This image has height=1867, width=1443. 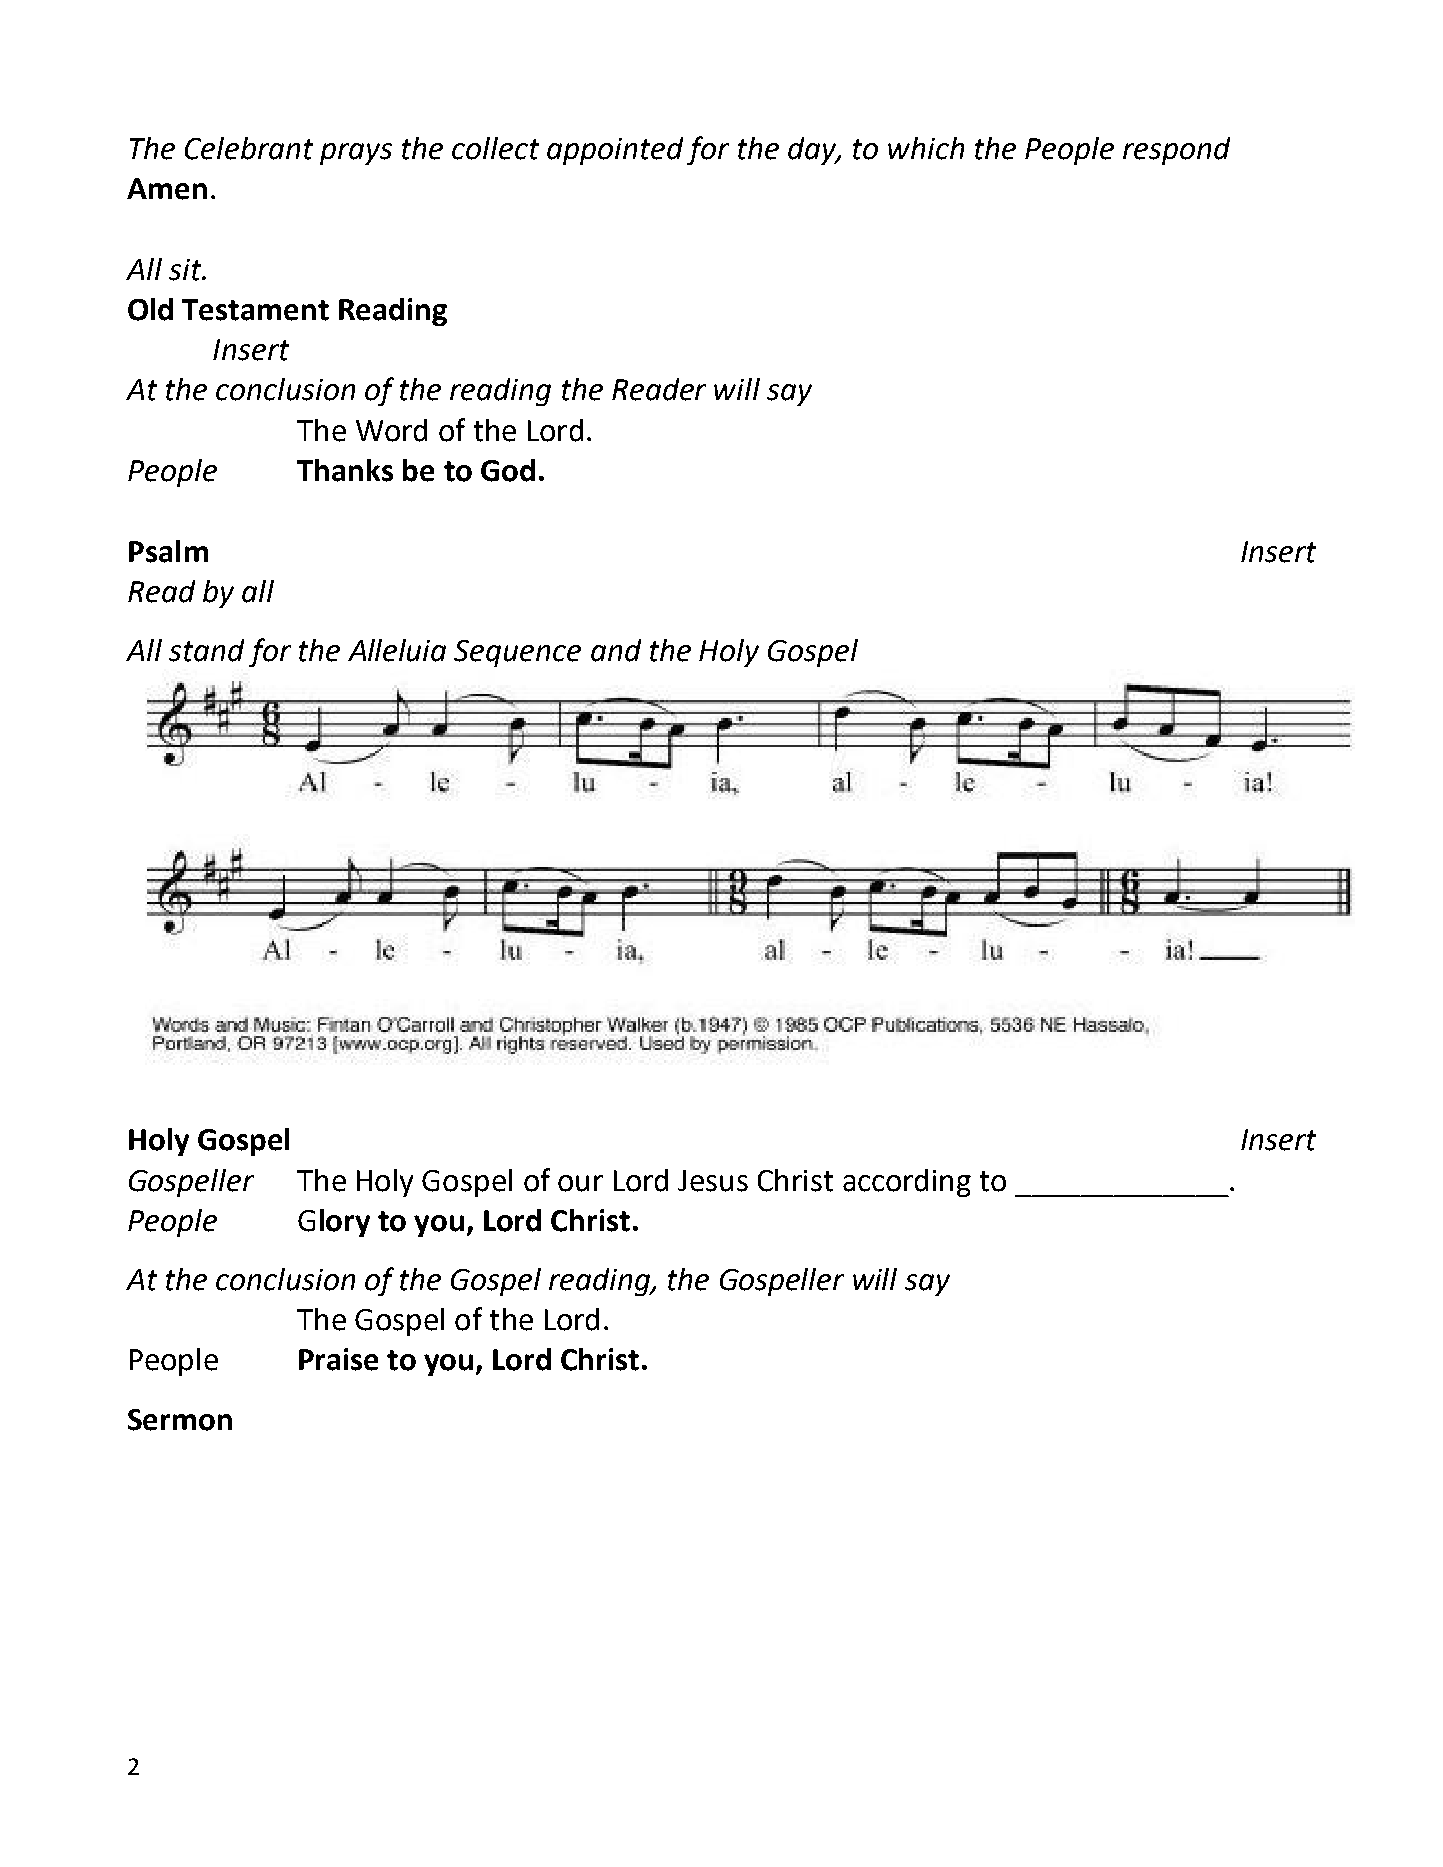 I want to click on Glory, so click(x=334, y=1223).
